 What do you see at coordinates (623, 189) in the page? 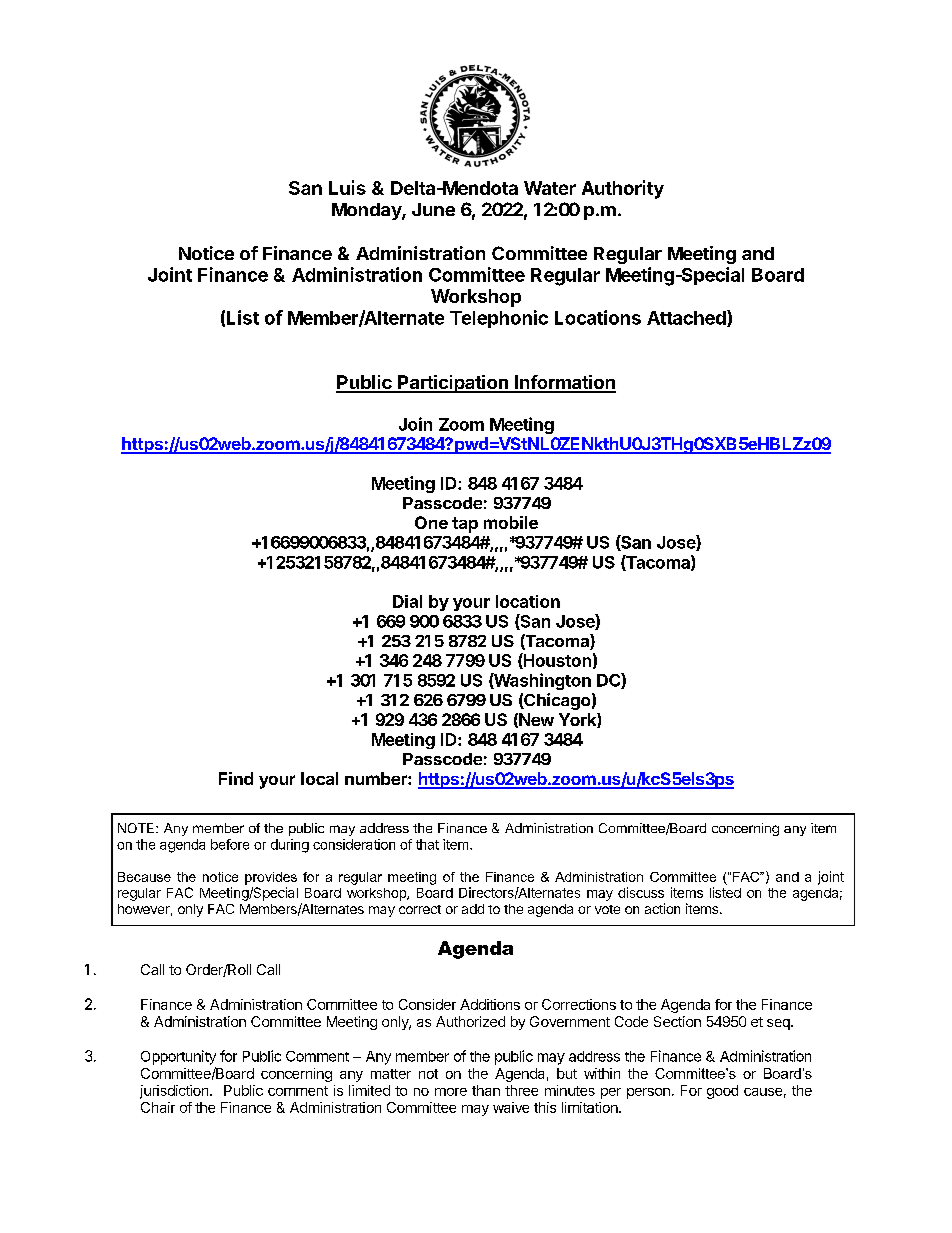
I see `Authority` at bounding box center [623, 189].
